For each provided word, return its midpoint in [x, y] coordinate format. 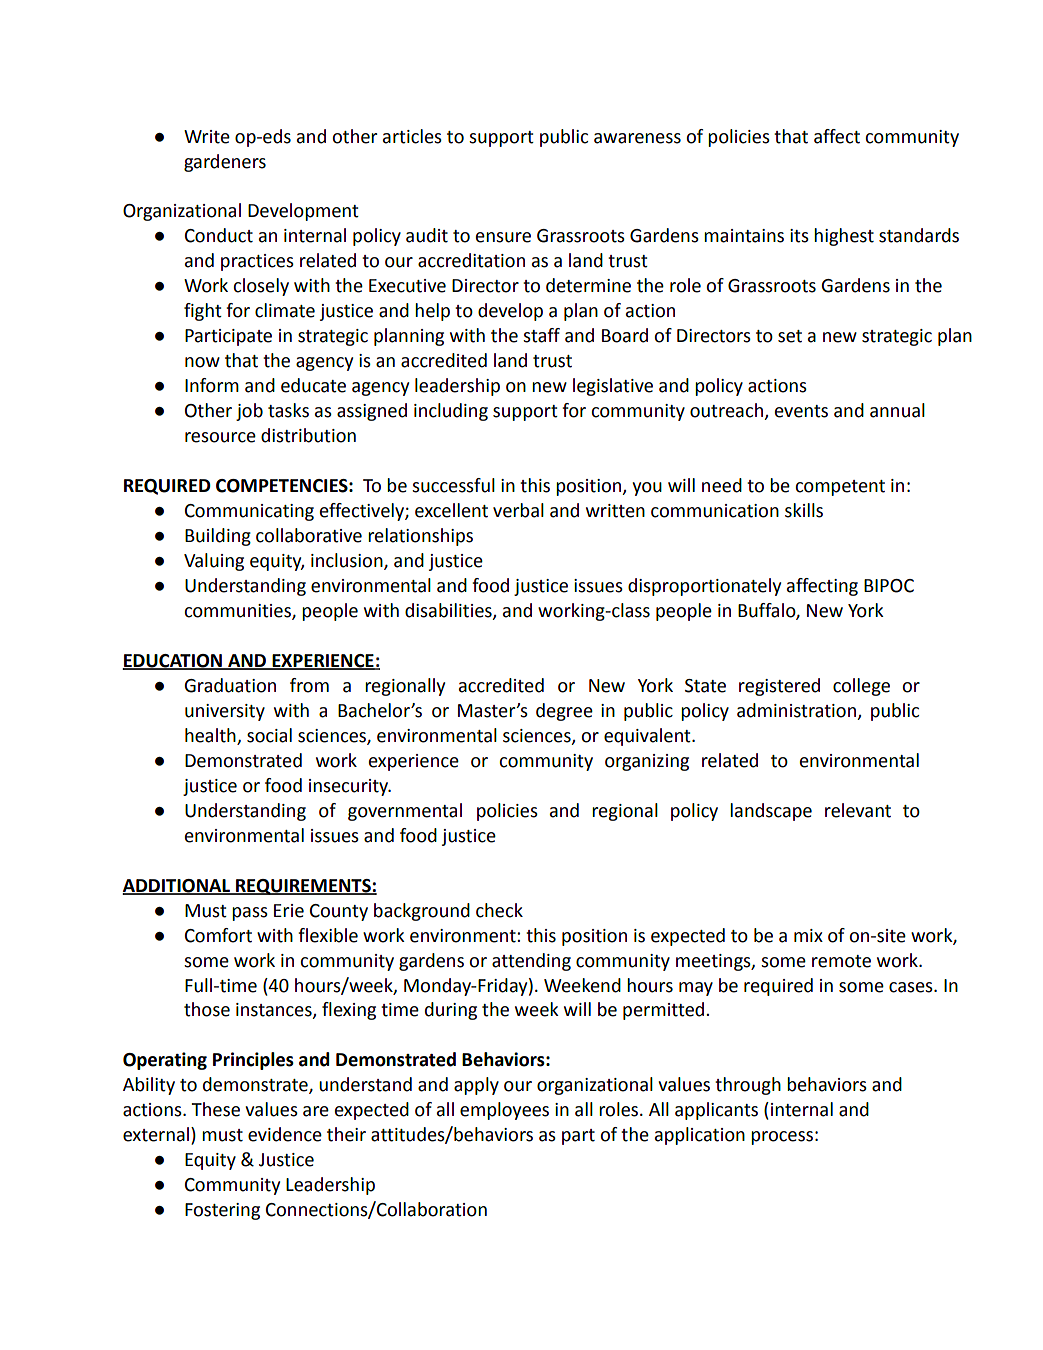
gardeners [225, 163]
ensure [503, 237]
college [861, 687]
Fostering [222, 1211]
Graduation [230, 685]
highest [844, 237]
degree [564, 712]
